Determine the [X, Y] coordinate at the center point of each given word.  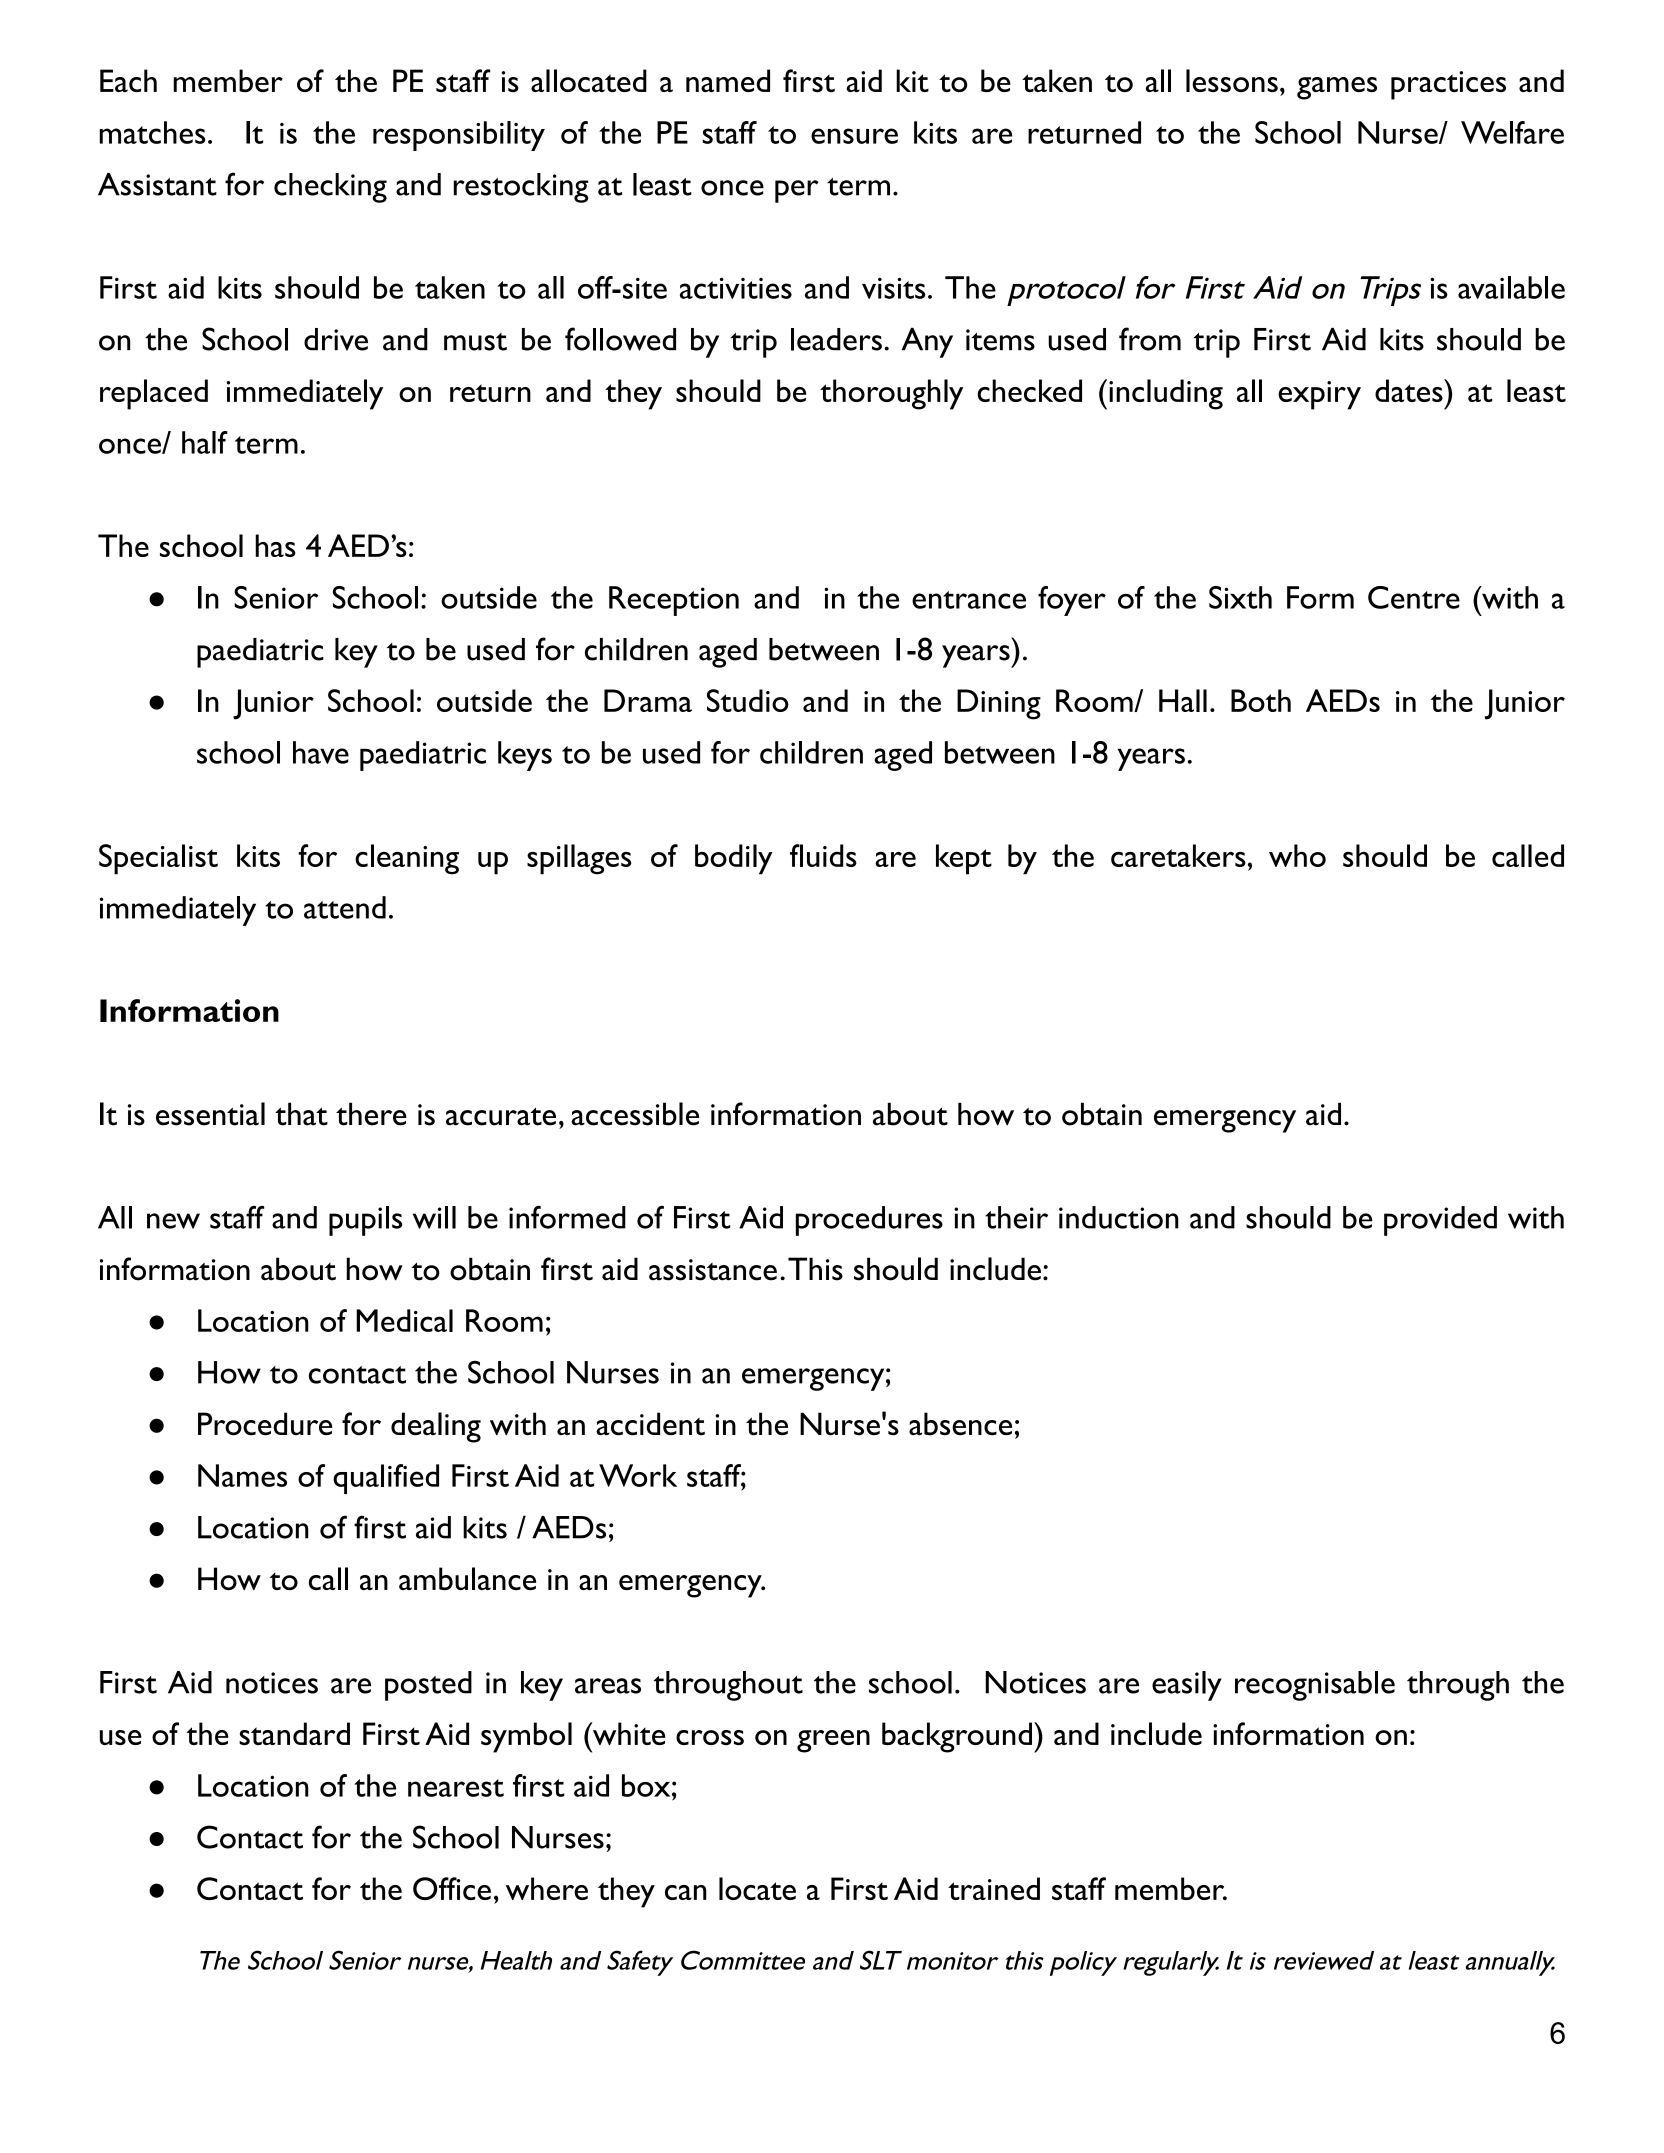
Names [242, 1475]
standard [294, 1733]
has [275, 545]
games [1337, 88]
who [1297, 855]
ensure [854, 136]
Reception [674, 601]
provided [1440, 1221]
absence [960, 1424]
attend [345, 907]
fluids [823, 855]
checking [330, 188]
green [833, 1741]
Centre [1414, 597]
